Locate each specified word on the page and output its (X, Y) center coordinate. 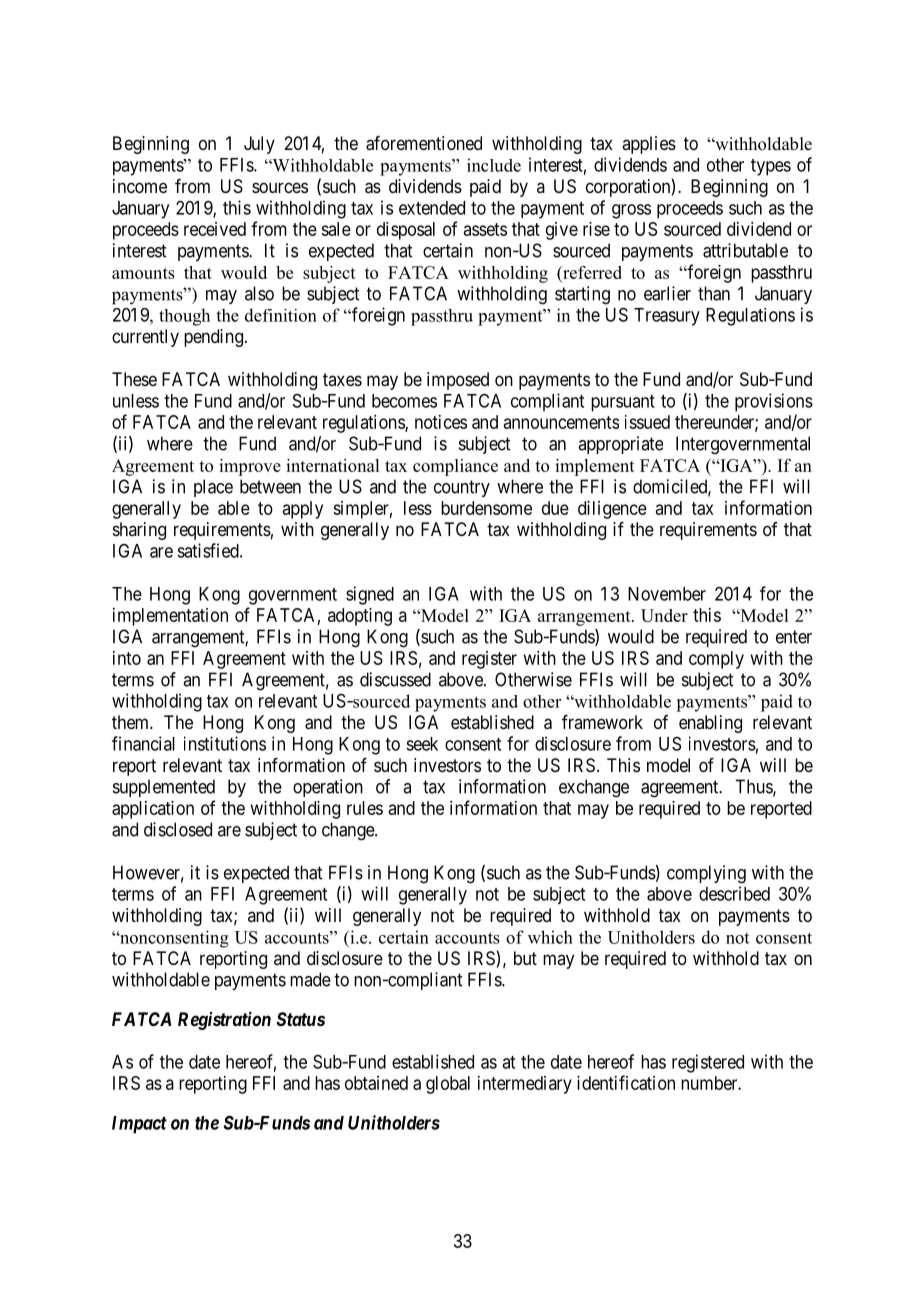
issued (647, 422)
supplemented (164, 788)
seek (422, 744)
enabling (710, 724)
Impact (139, 1125)
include (494, 165)
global (448, 1085)
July (259, 145)
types (771, 167)
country (462, 488)
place (213, 488)
